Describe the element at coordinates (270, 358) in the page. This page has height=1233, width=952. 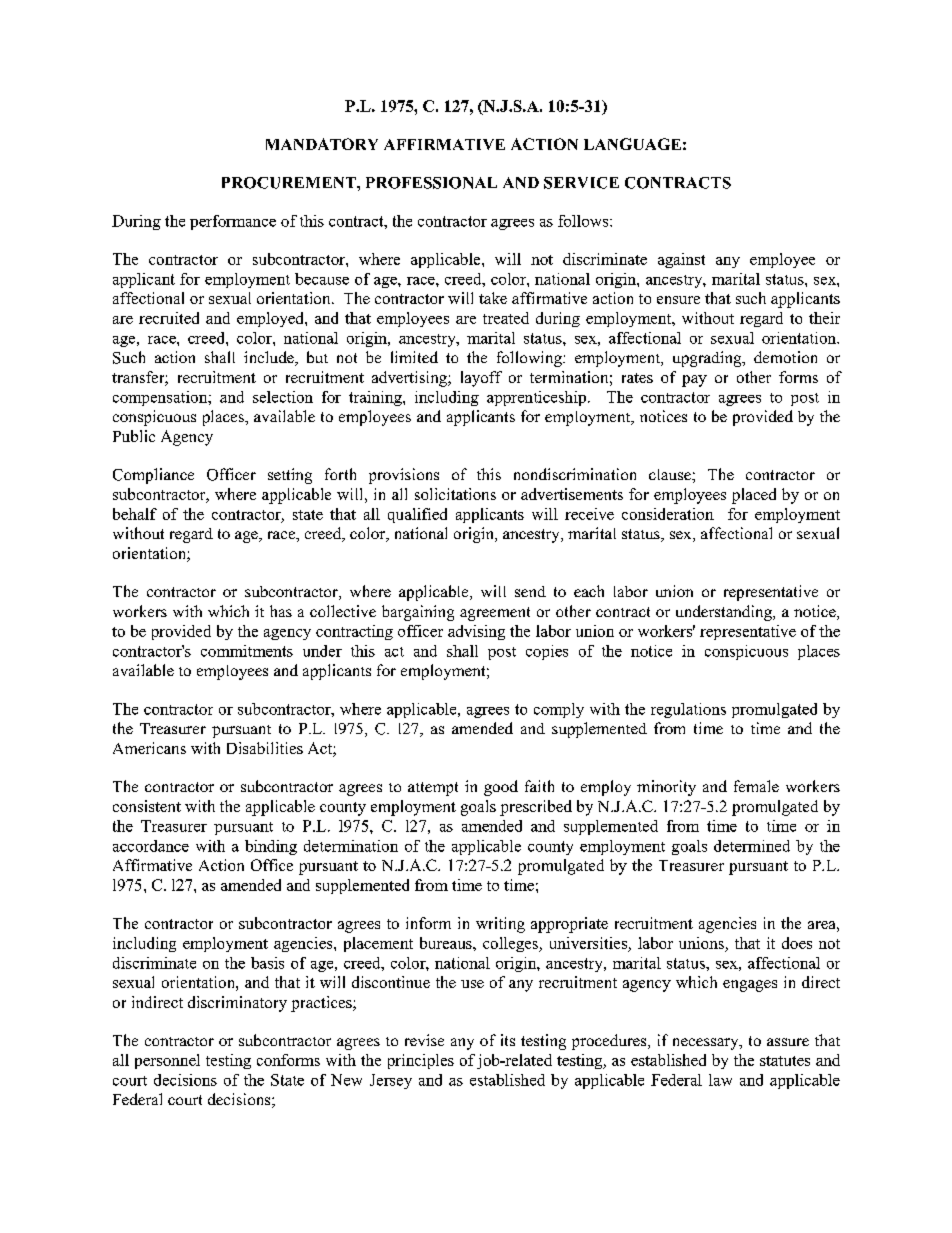
I see `include` at that location.
